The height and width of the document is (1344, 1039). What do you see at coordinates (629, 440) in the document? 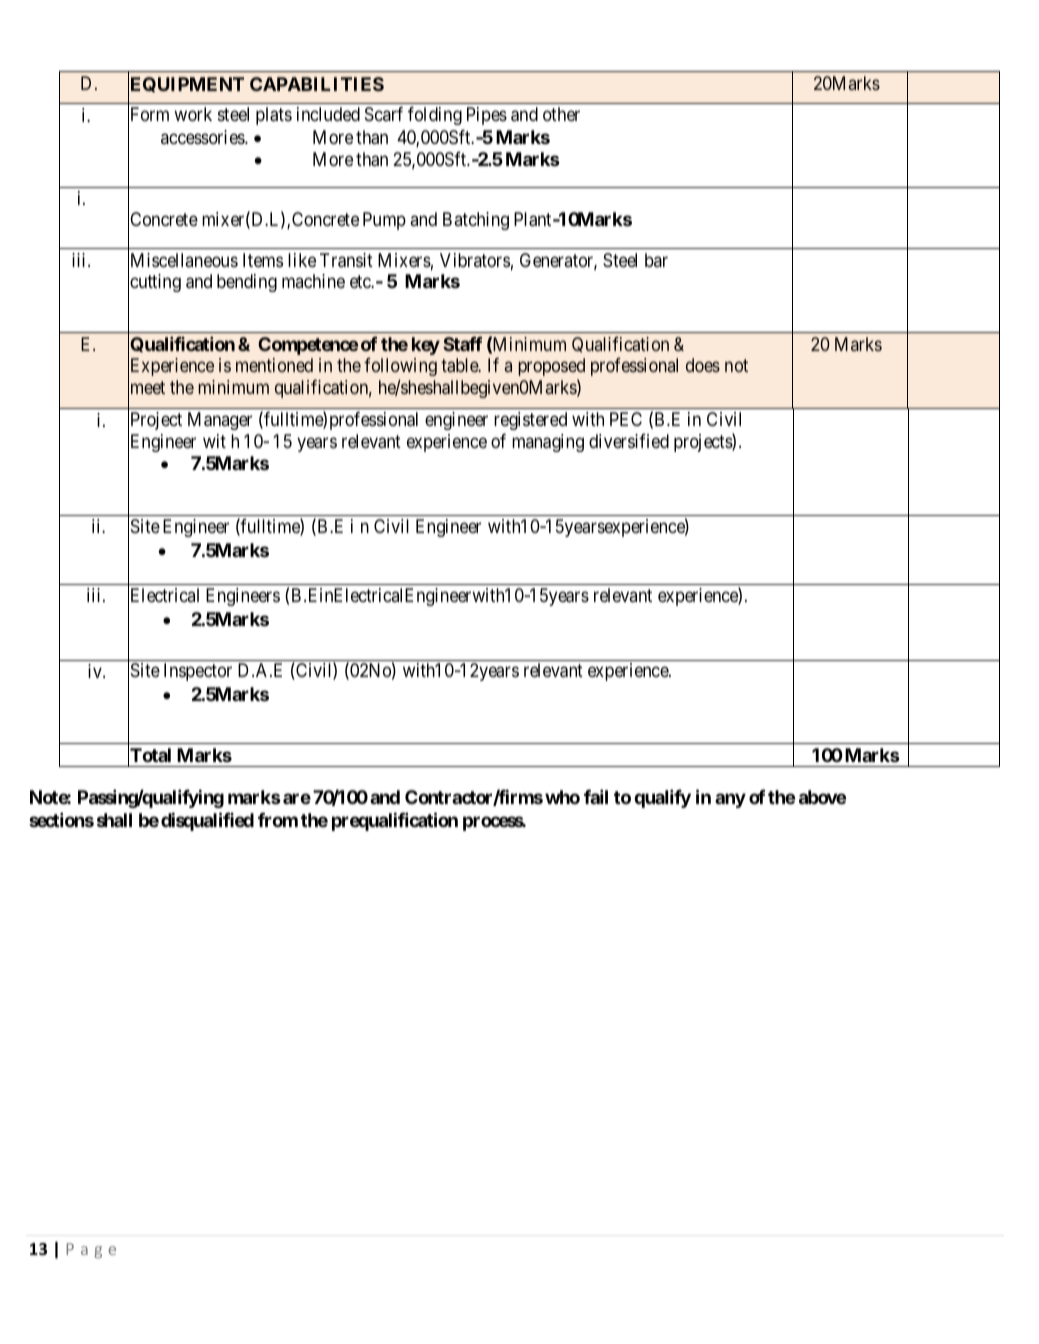
I see `diversified` at bounding box center [629, 440].
